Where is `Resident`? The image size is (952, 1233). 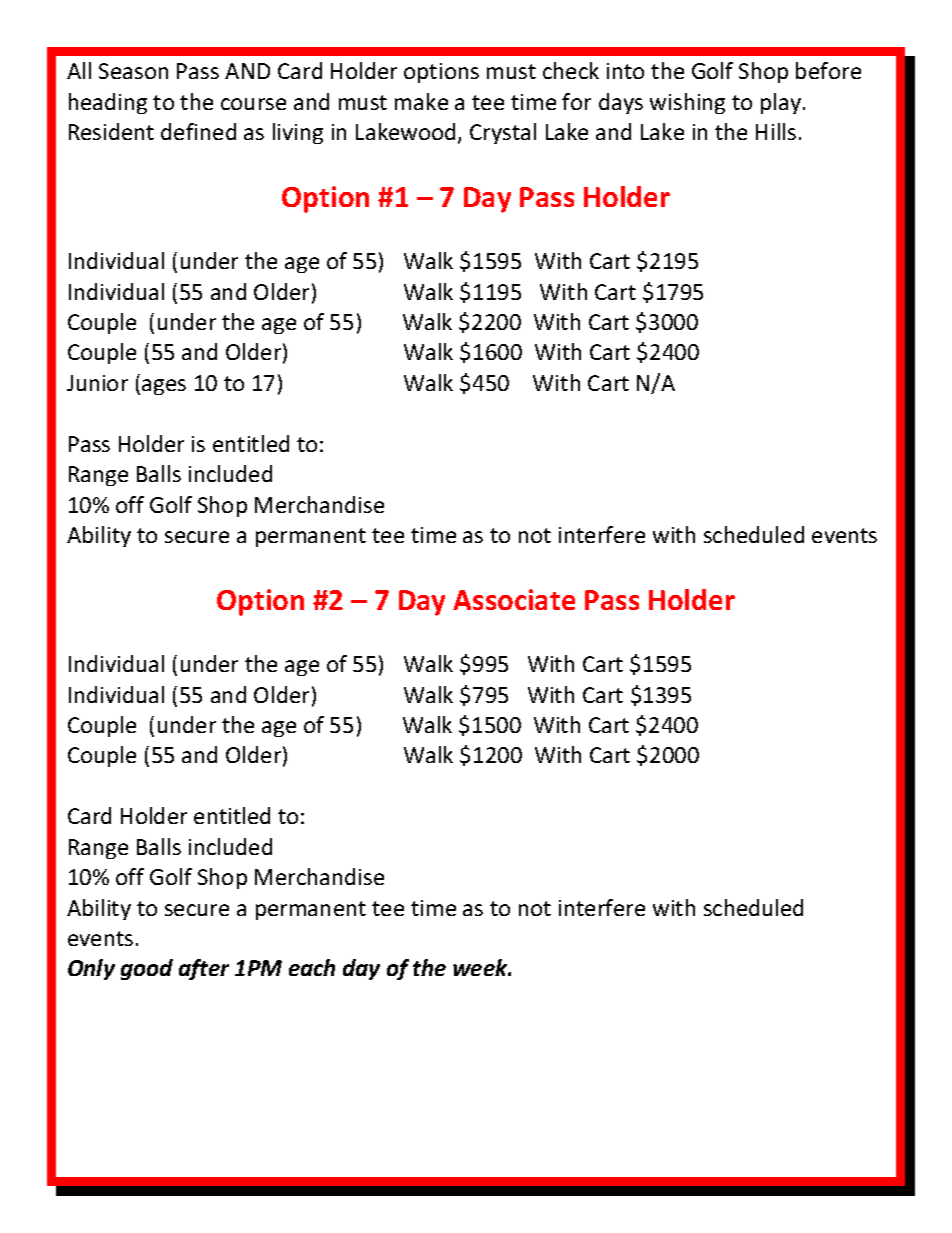
Resident is located at coordinates (111, 131).
